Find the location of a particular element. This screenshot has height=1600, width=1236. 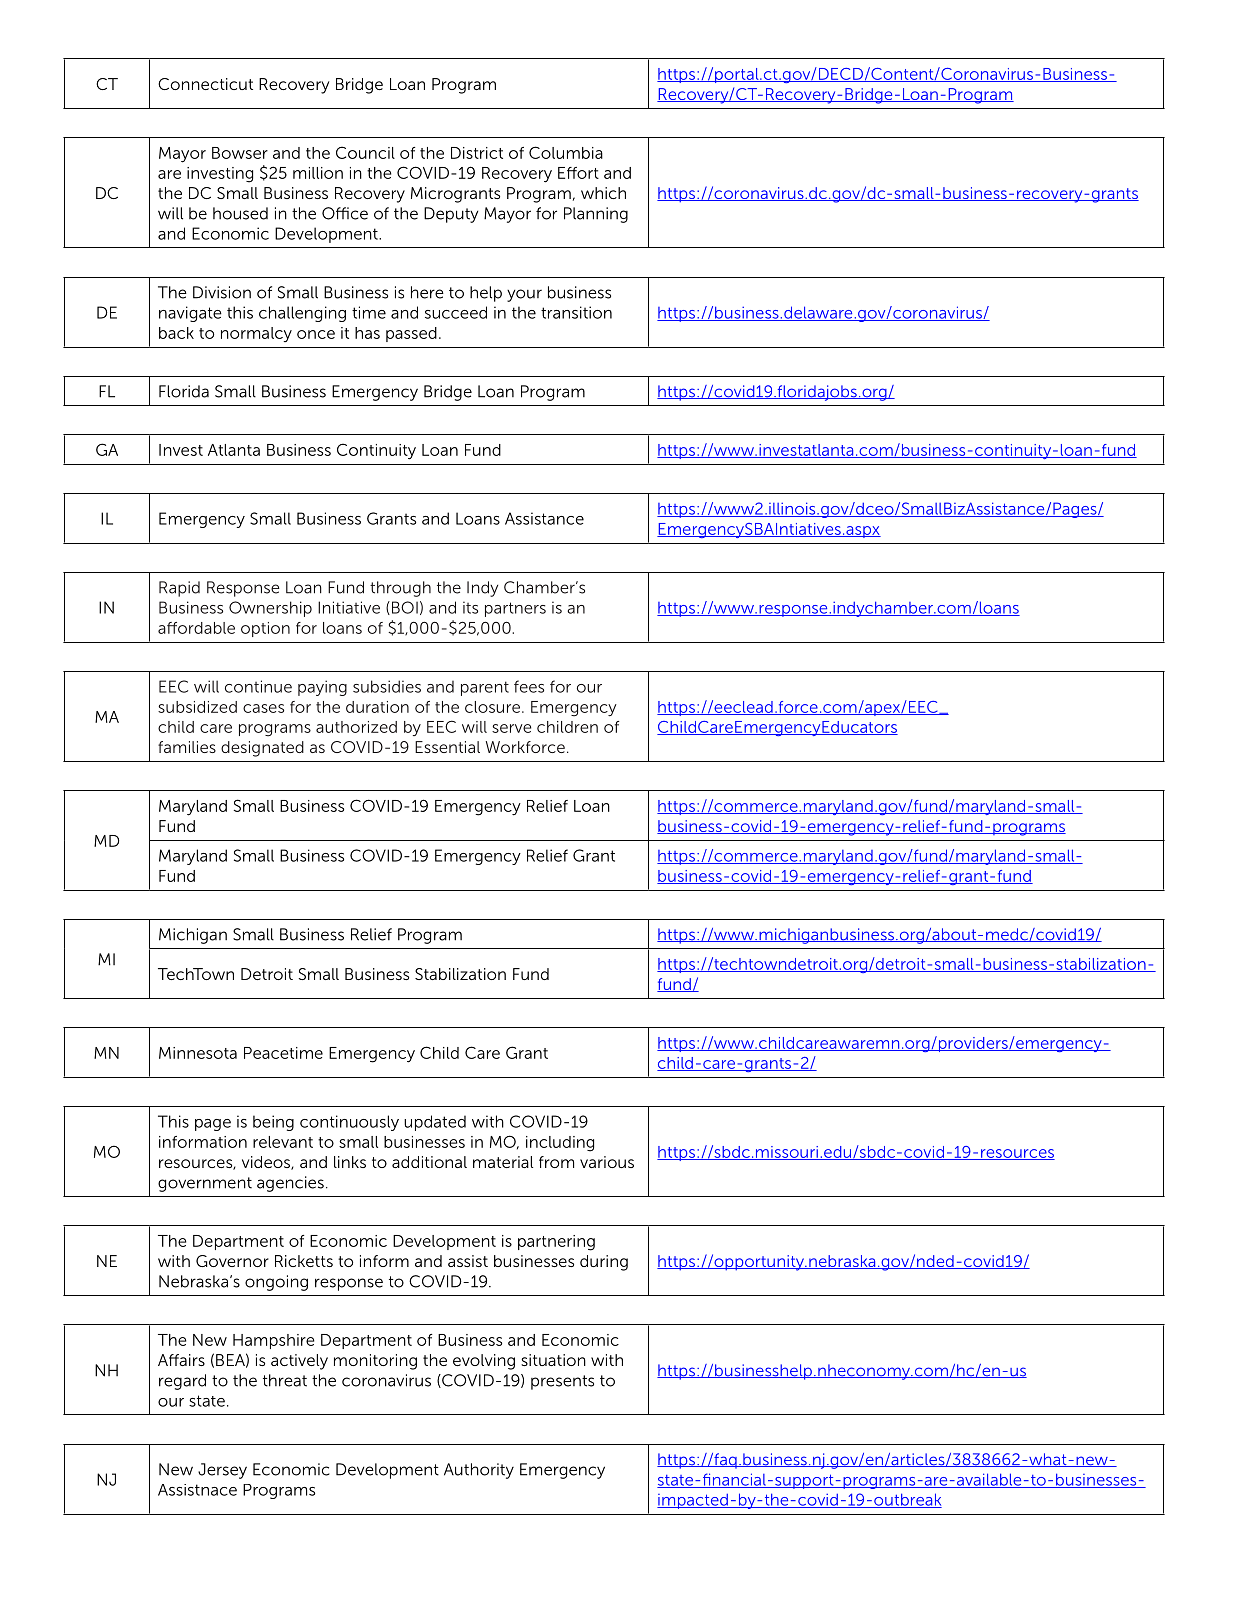

Jersey is located at coordinates (222, 1471).
